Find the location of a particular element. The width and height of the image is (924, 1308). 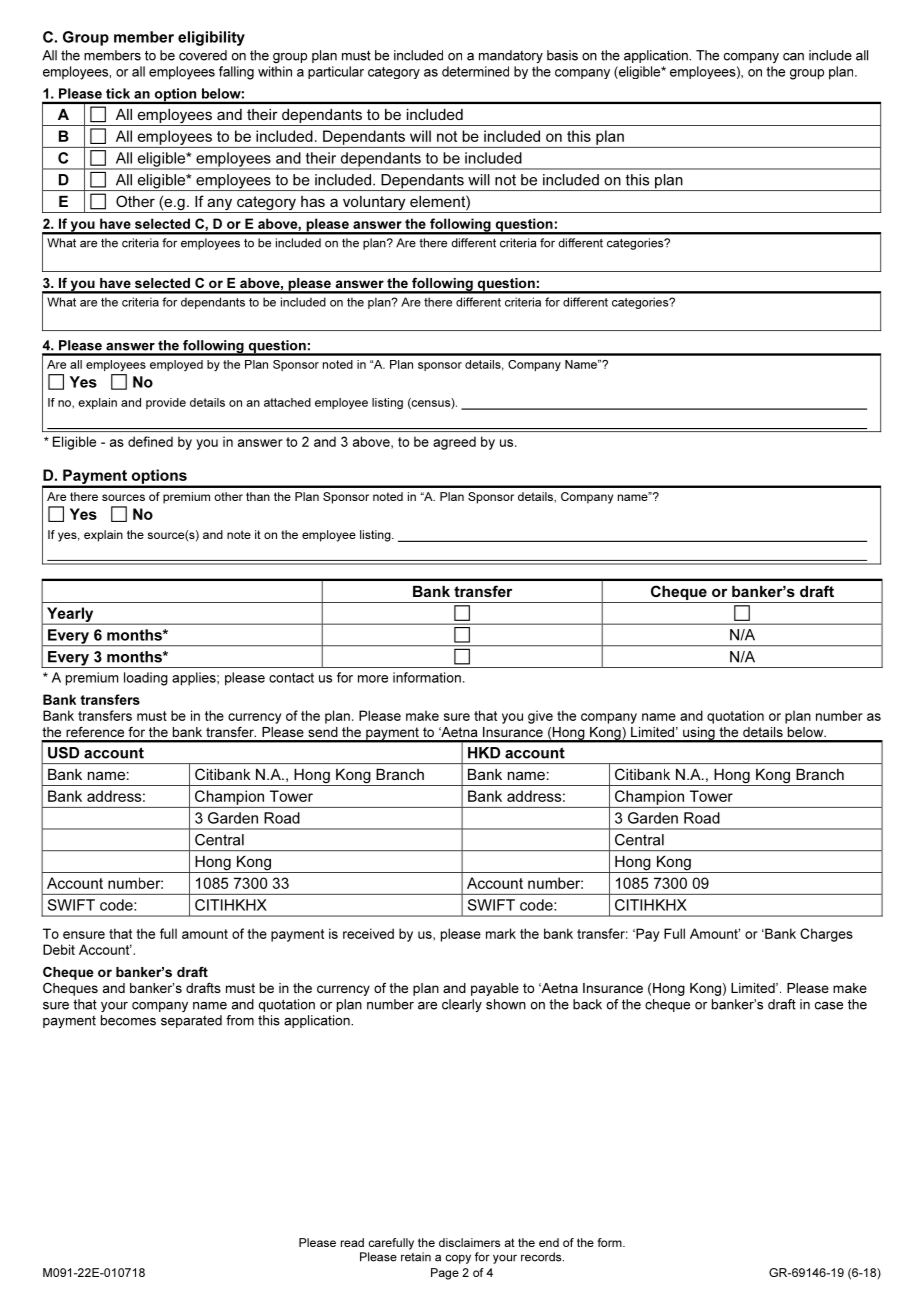

agreed is located at coordinates (454, 443).
